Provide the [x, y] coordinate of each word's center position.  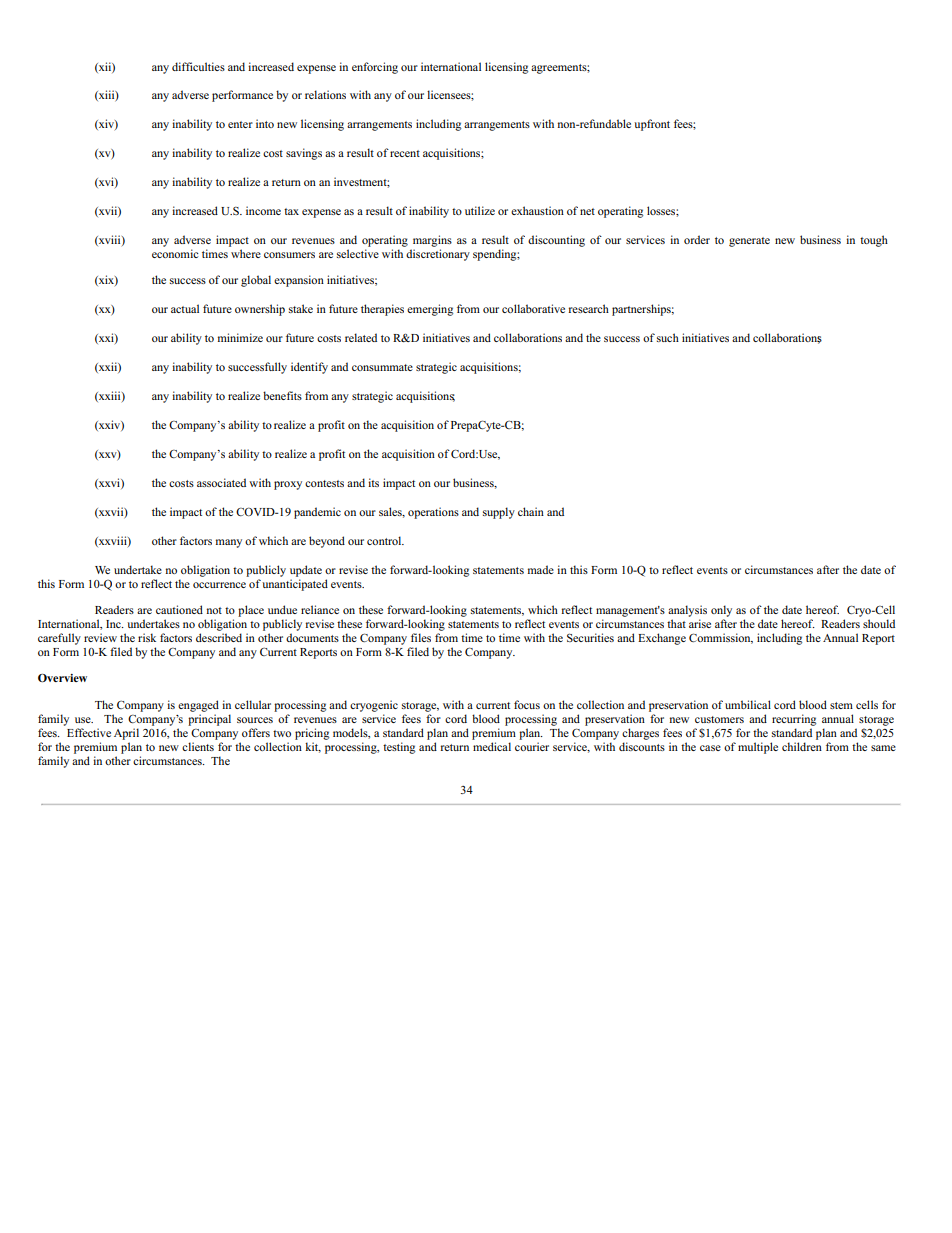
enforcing [375, 68]
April [126, 734]
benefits [282, 395]
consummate [382, 367]
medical [492, 746]
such [668, 337]
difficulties [198, 66]
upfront [652, 125]
